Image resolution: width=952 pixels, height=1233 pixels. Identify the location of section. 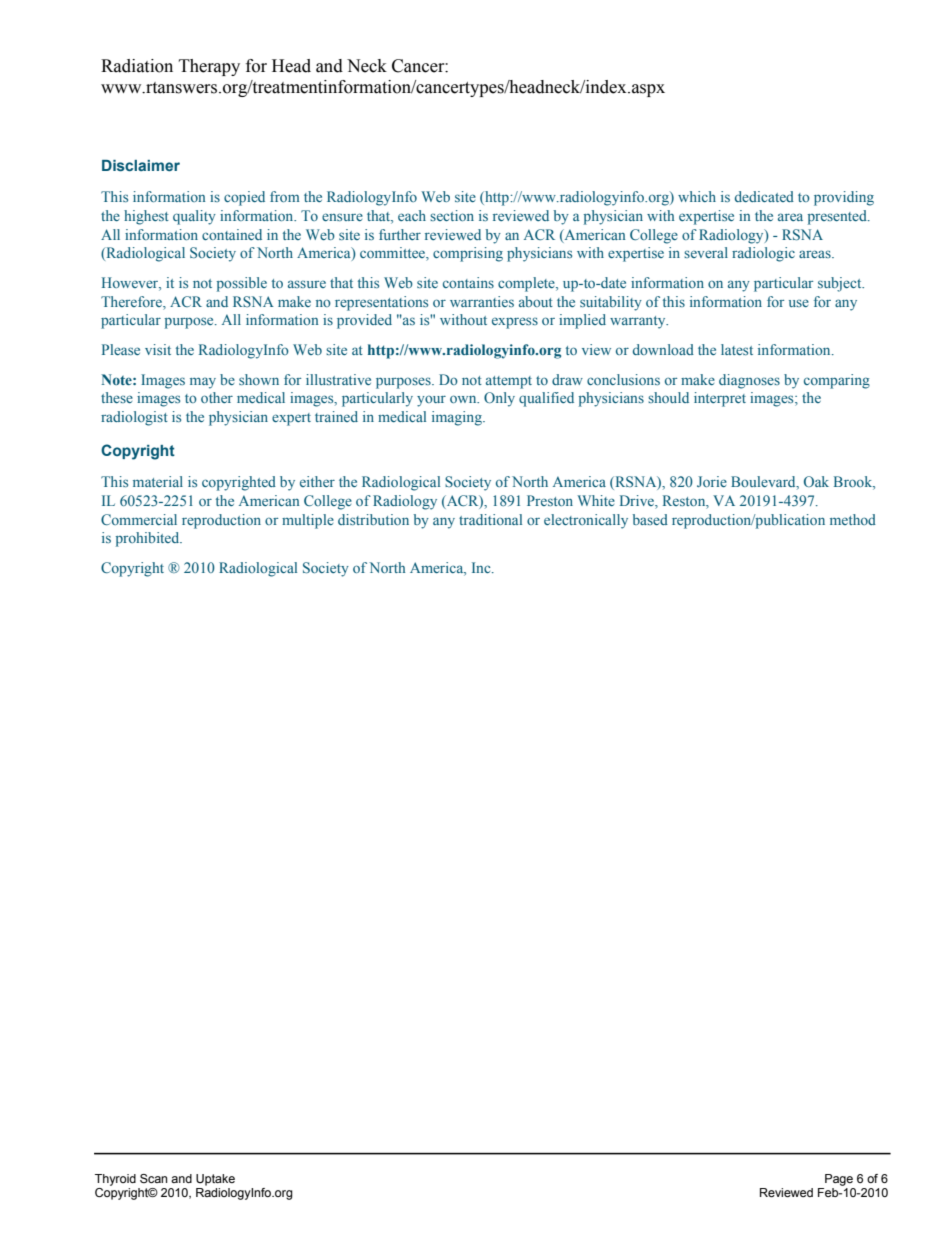
(452, 215).
